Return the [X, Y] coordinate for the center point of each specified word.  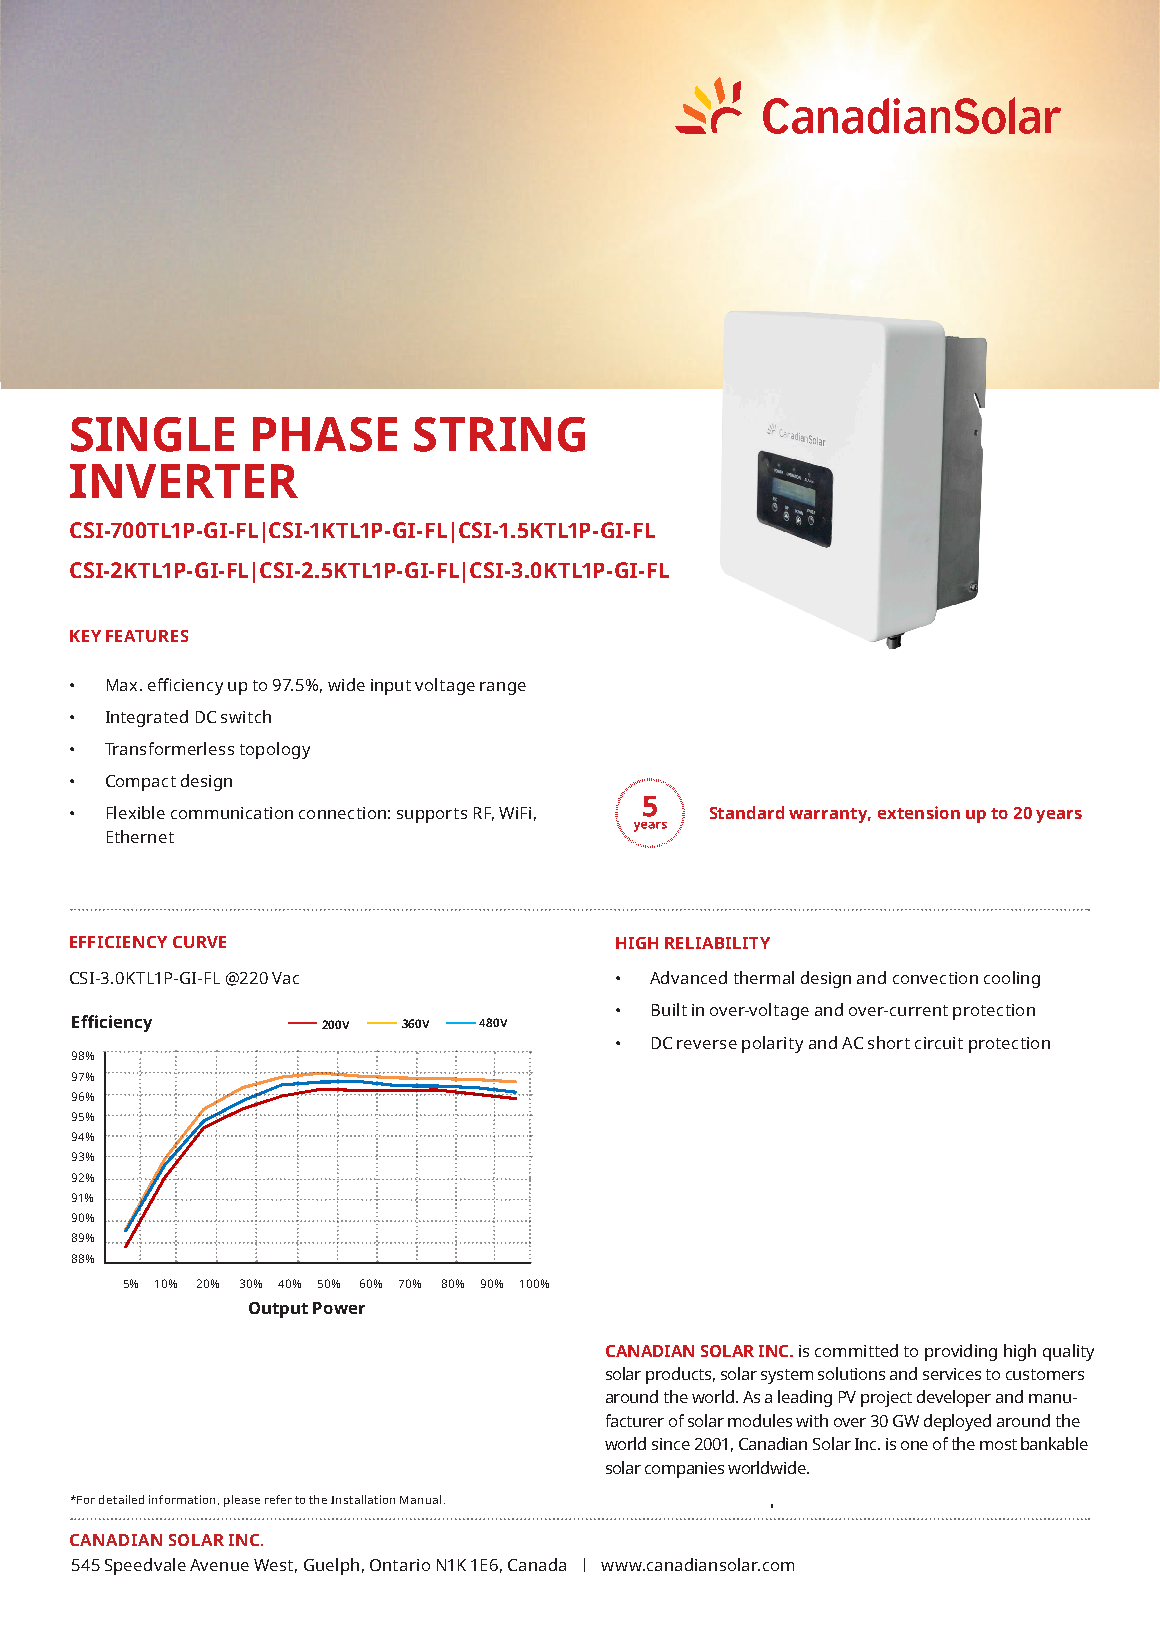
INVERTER [184, 481]
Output [278, 1310]
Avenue [219, 1565]
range [503, 688]
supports [432, 815]
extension [919, 812]
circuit [939, 1043]
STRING [499, 434]
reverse [707, 1044]
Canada [537, 1564]
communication [232, 813]
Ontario [400, 1565]
